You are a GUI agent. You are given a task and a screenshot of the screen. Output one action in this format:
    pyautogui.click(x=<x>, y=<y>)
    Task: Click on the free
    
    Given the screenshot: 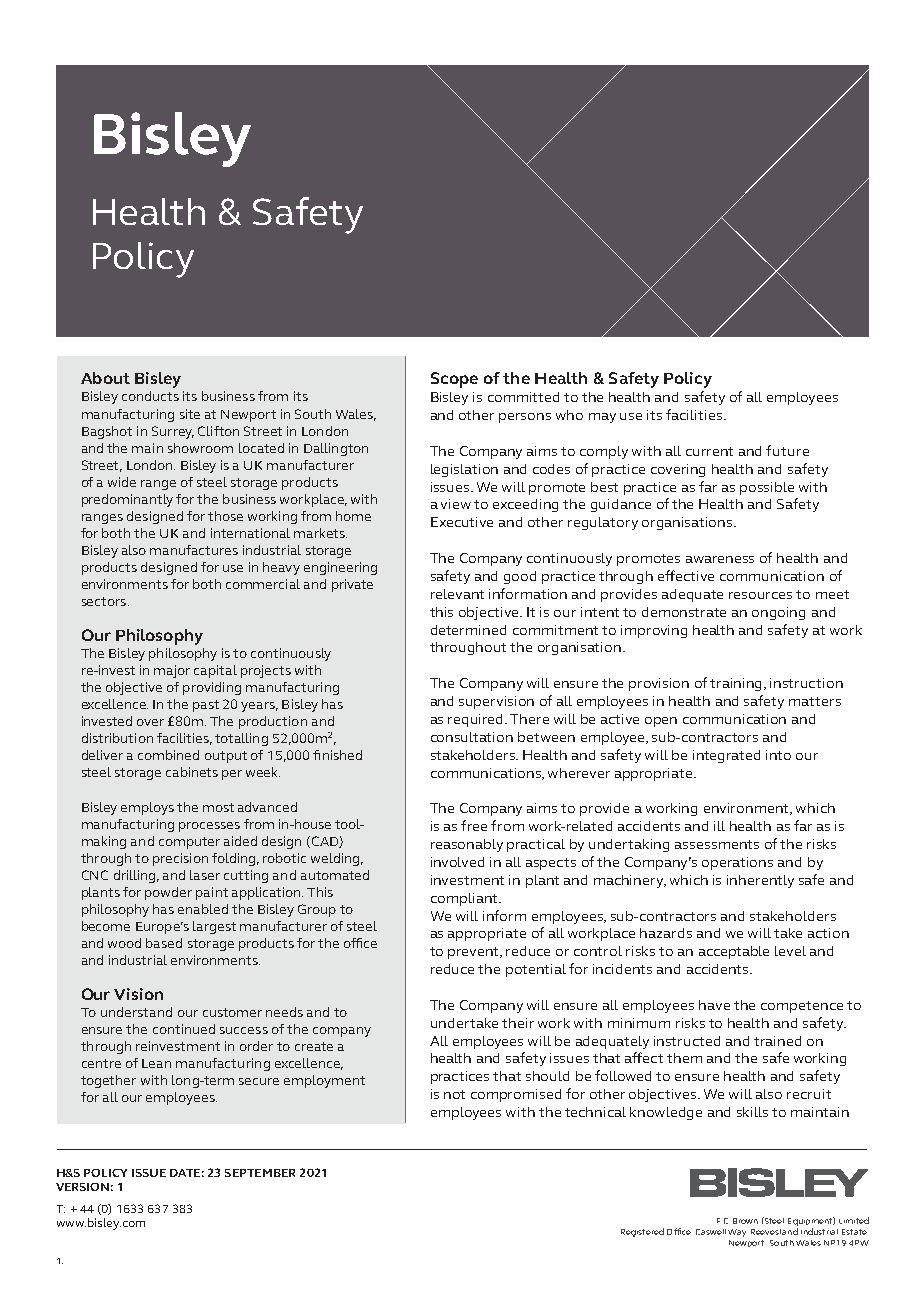 What is the action you would take?
    pyautogui.click(x=474, y=825)
